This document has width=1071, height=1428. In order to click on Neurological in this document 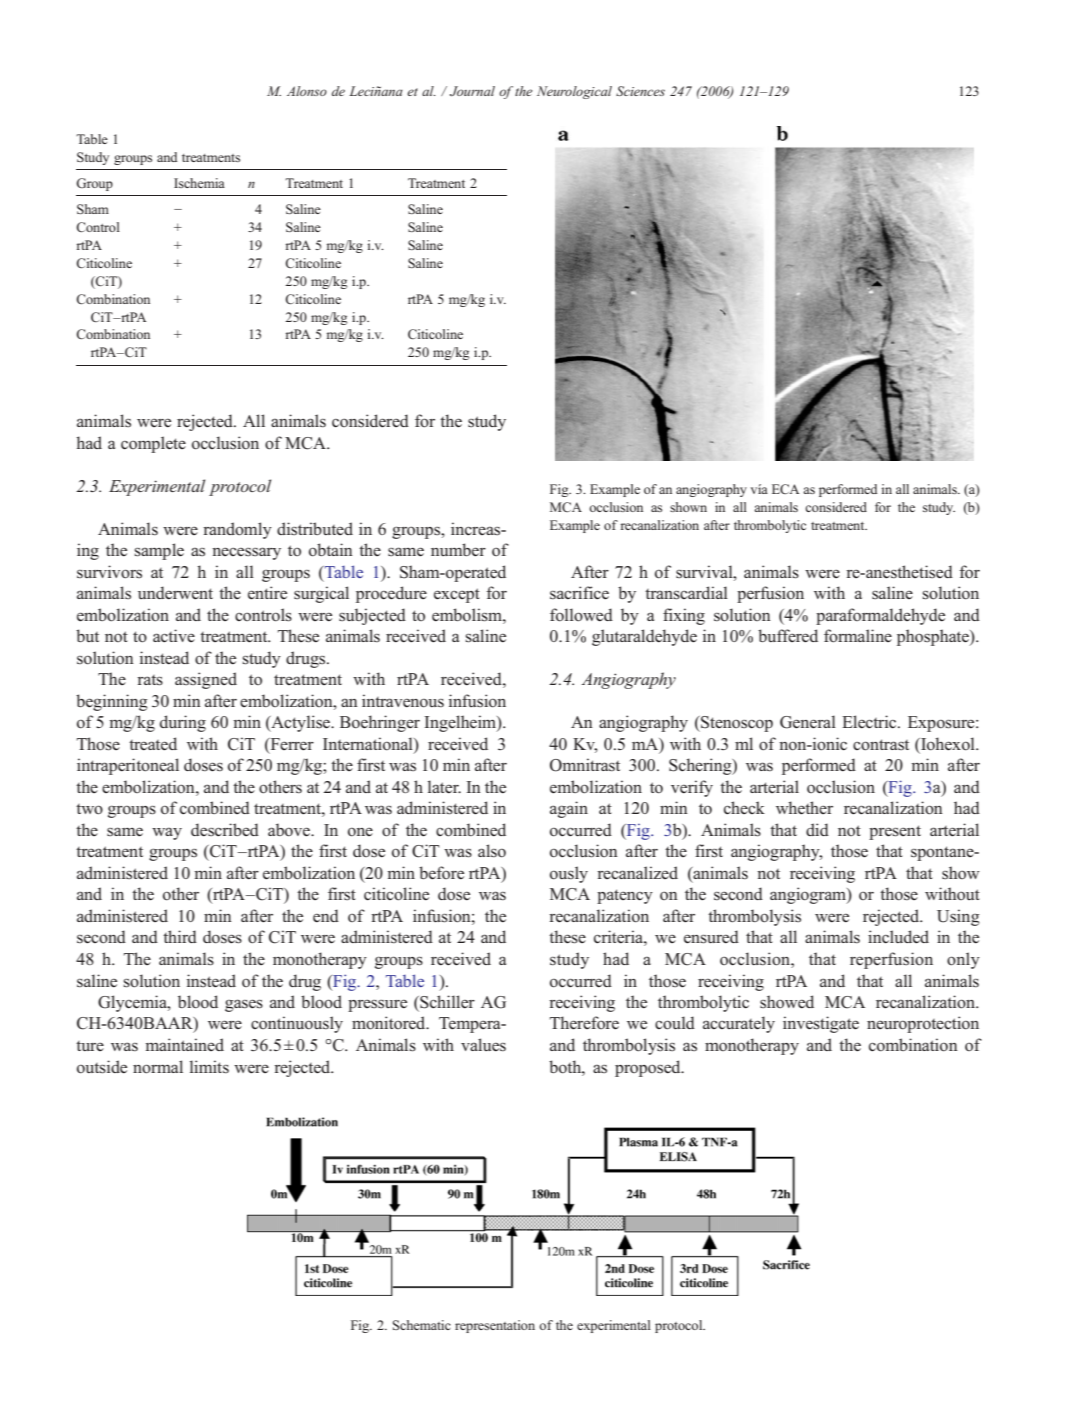, I will do `click(574, 92)`.
